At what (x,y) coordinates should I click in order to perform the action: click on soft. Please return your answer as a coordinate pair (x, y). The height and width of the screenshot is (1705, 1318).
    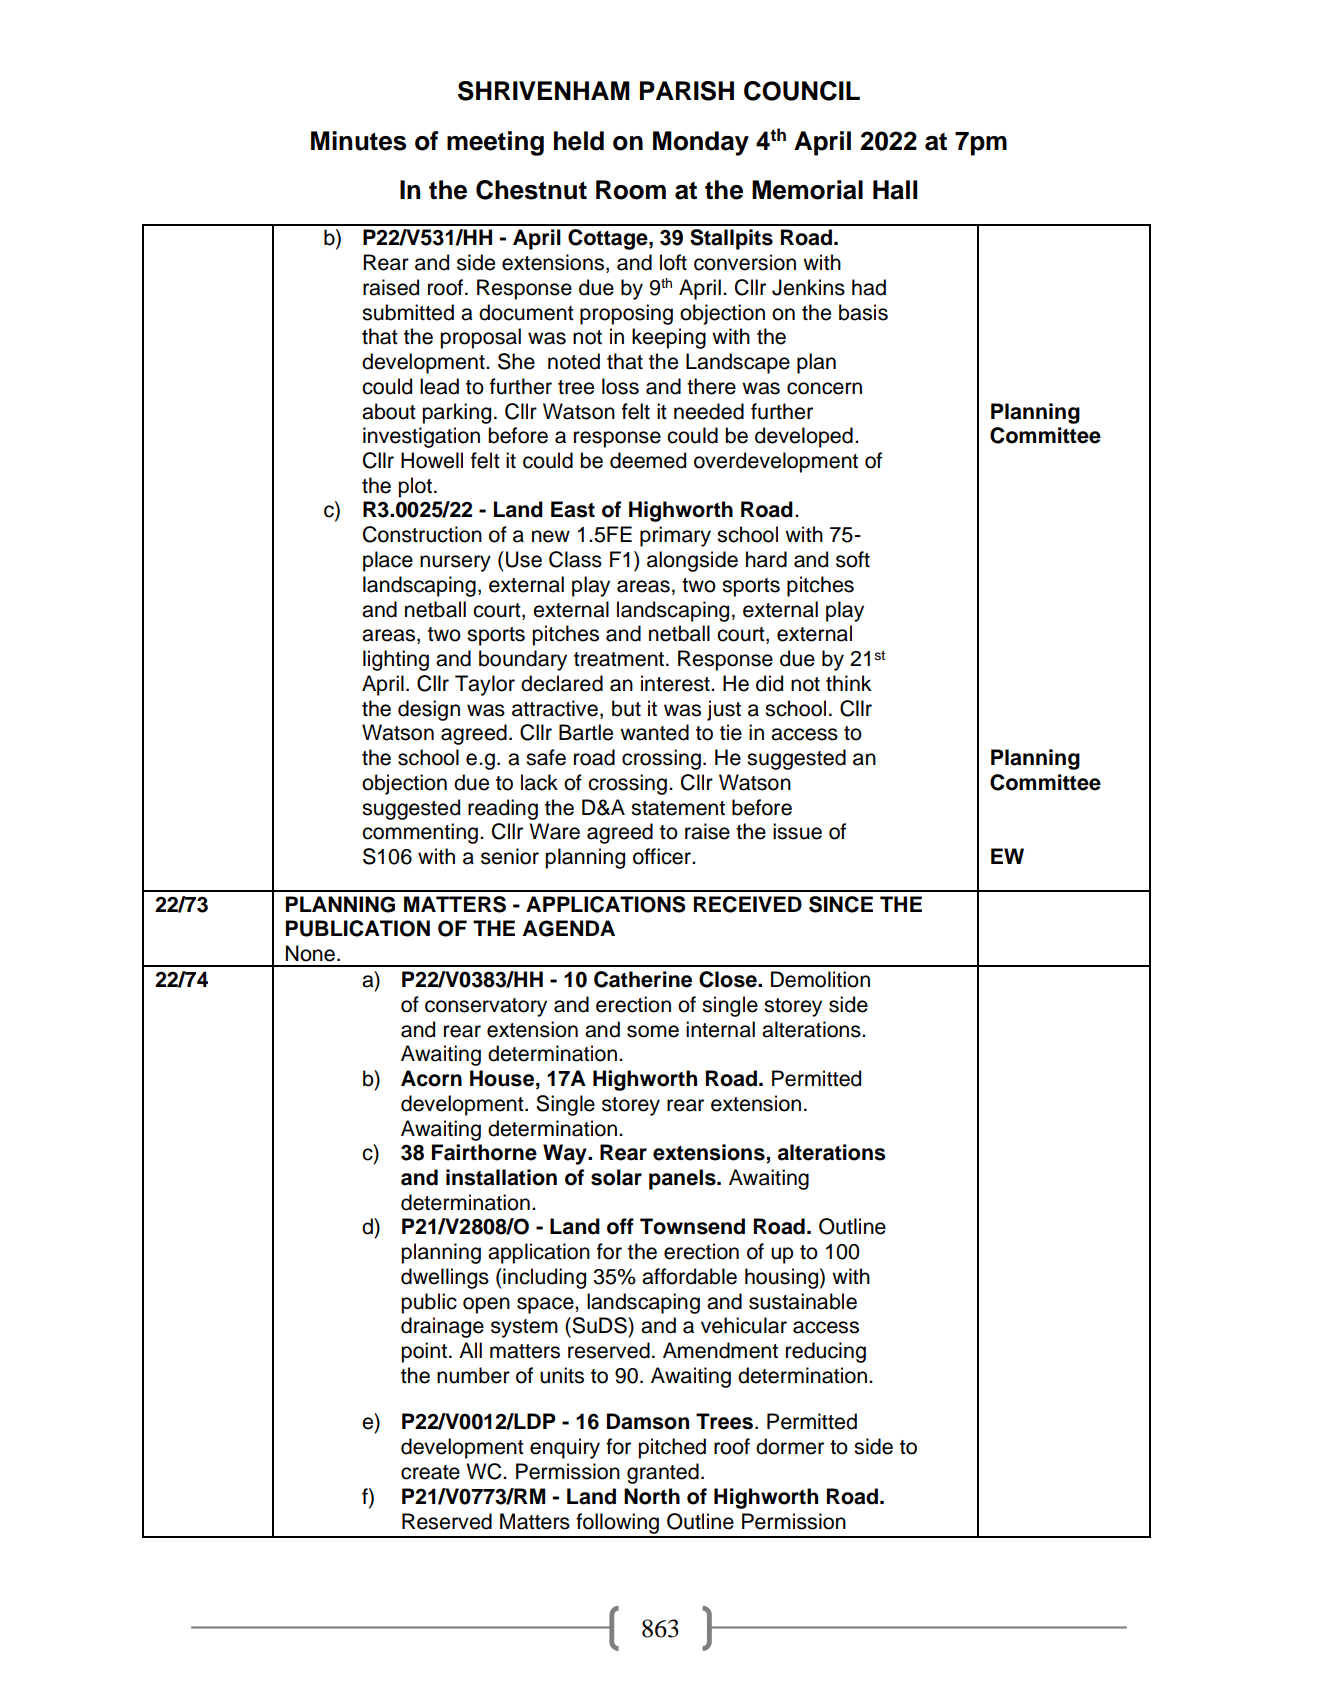
    Looking at the image, I should click on (853, 559).
